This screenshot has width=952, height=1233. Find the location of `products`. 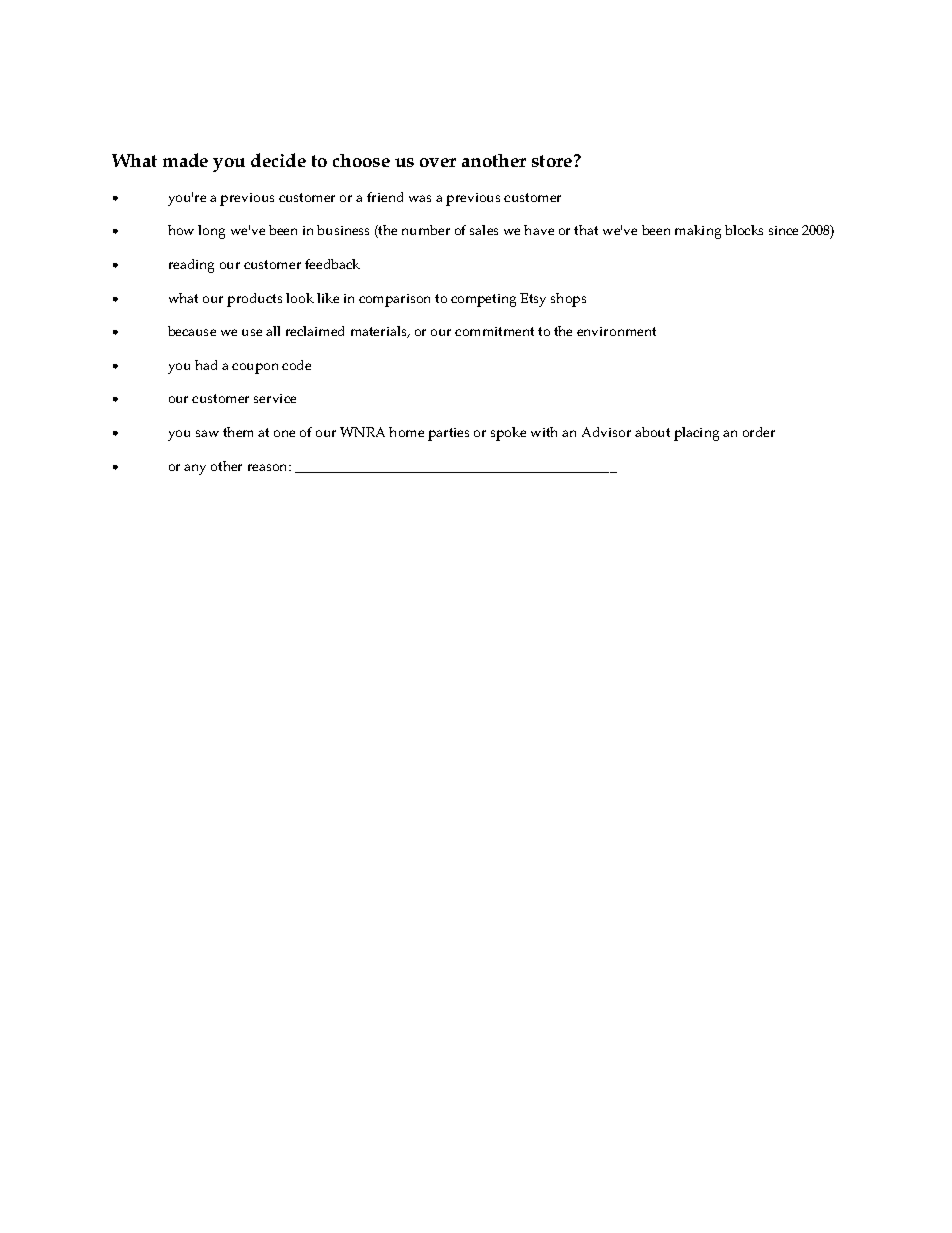

products is located at coordinates (254, 300).
